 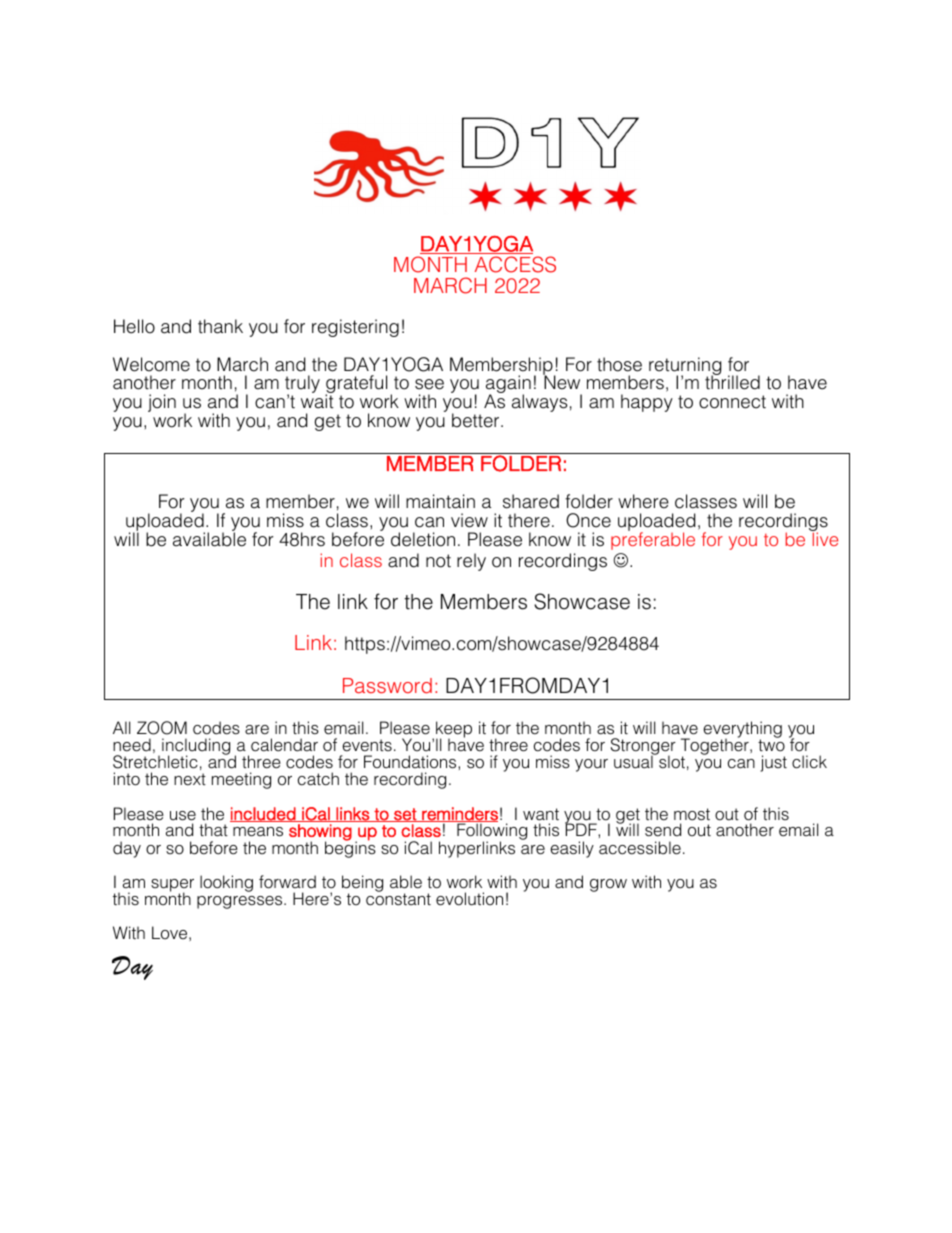 What do you see at coordinates (220, 326) in the document?
I see `thank` at bounding box center [220, 326].
